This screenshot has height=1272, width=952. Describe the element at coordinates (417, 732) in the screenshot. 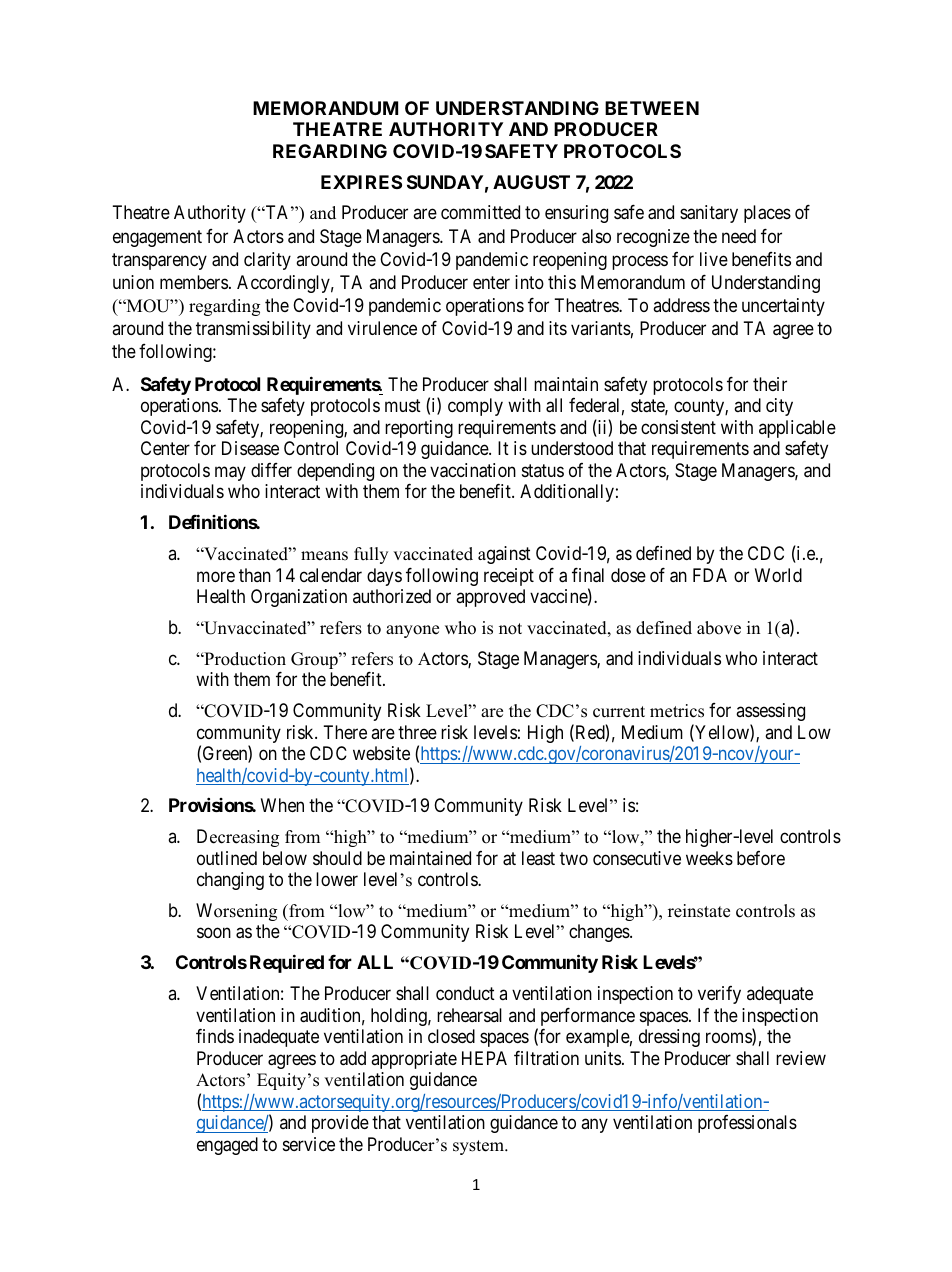

I see `three` at that location.
